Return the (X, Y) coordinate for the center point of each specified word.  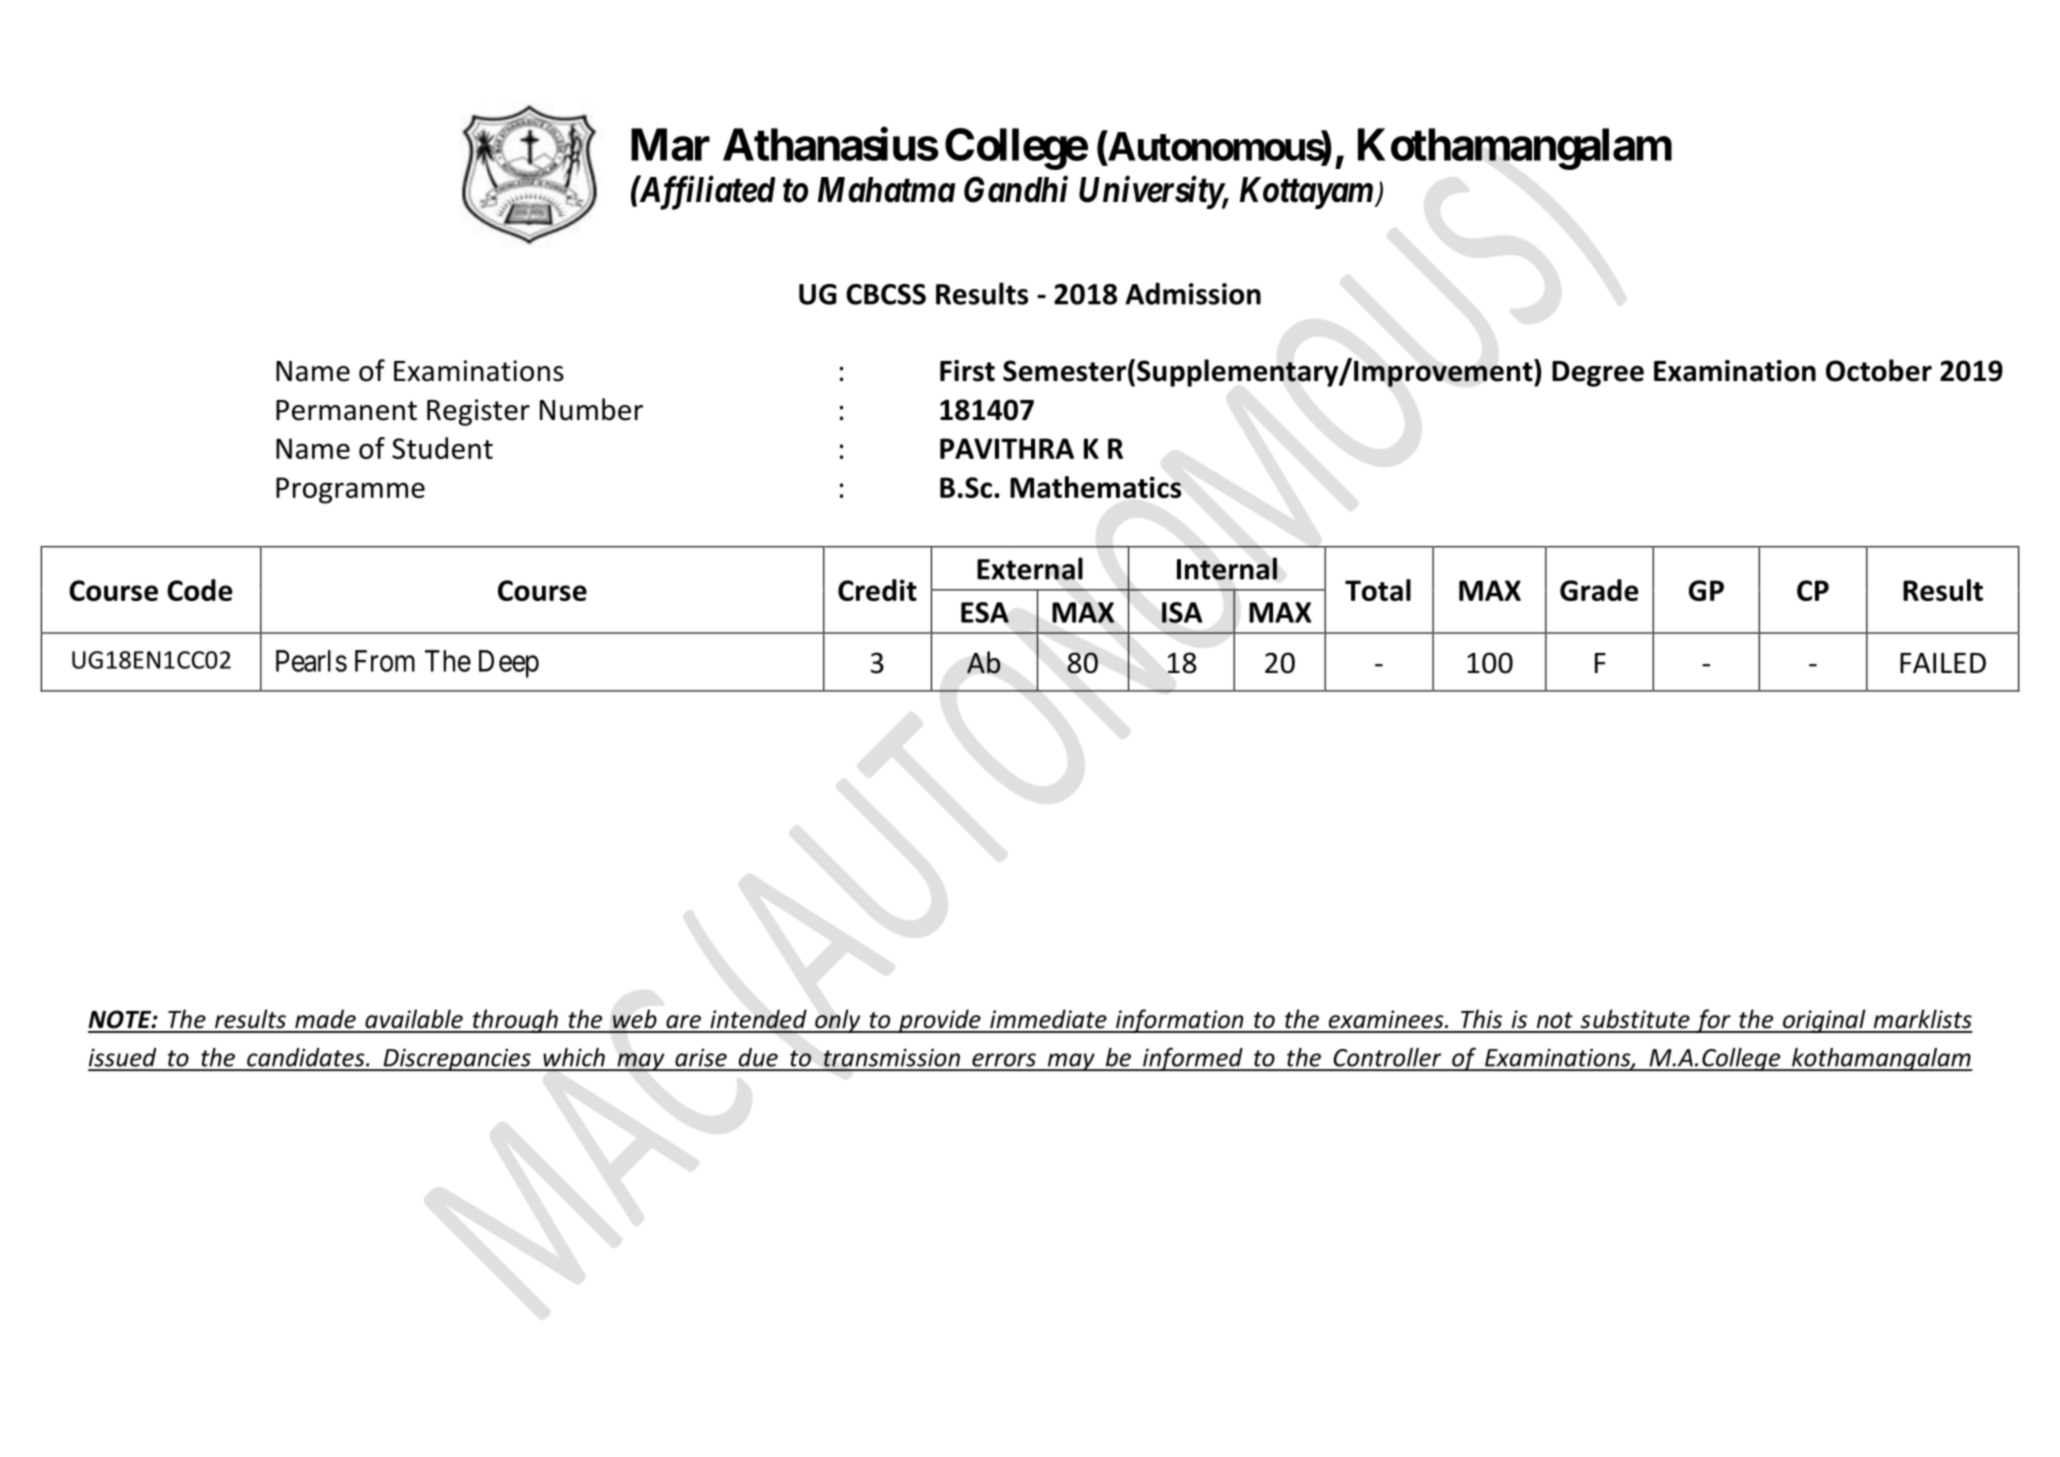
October (1879, 370)
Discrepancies (457, 1059)
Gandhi (1016, 189)
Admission (1193, 293)
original (1824, 1021)
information (1180, 1021)
